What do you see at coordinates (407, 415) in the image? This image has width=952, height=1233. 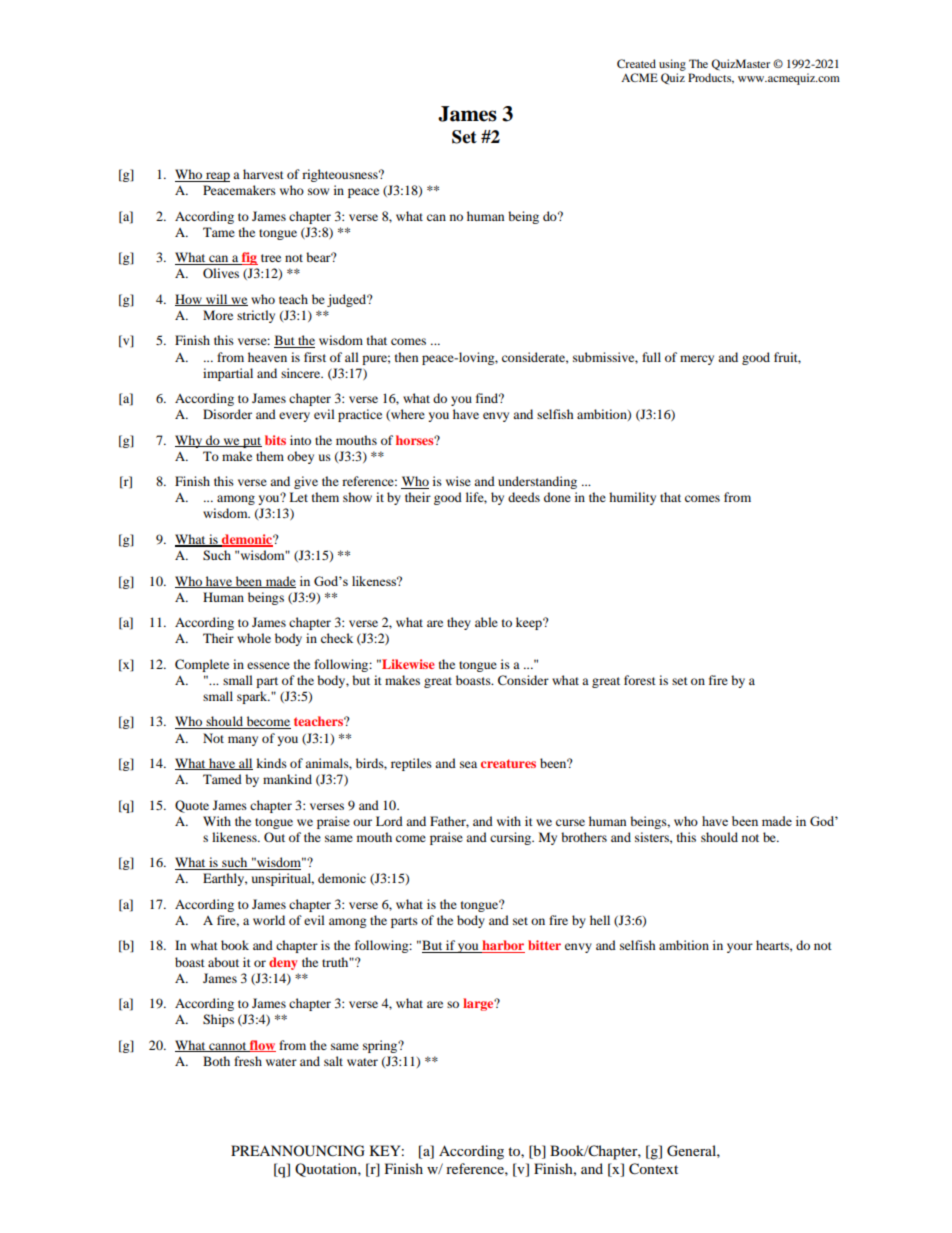 I see `where` at bounding box center [407, 415].
